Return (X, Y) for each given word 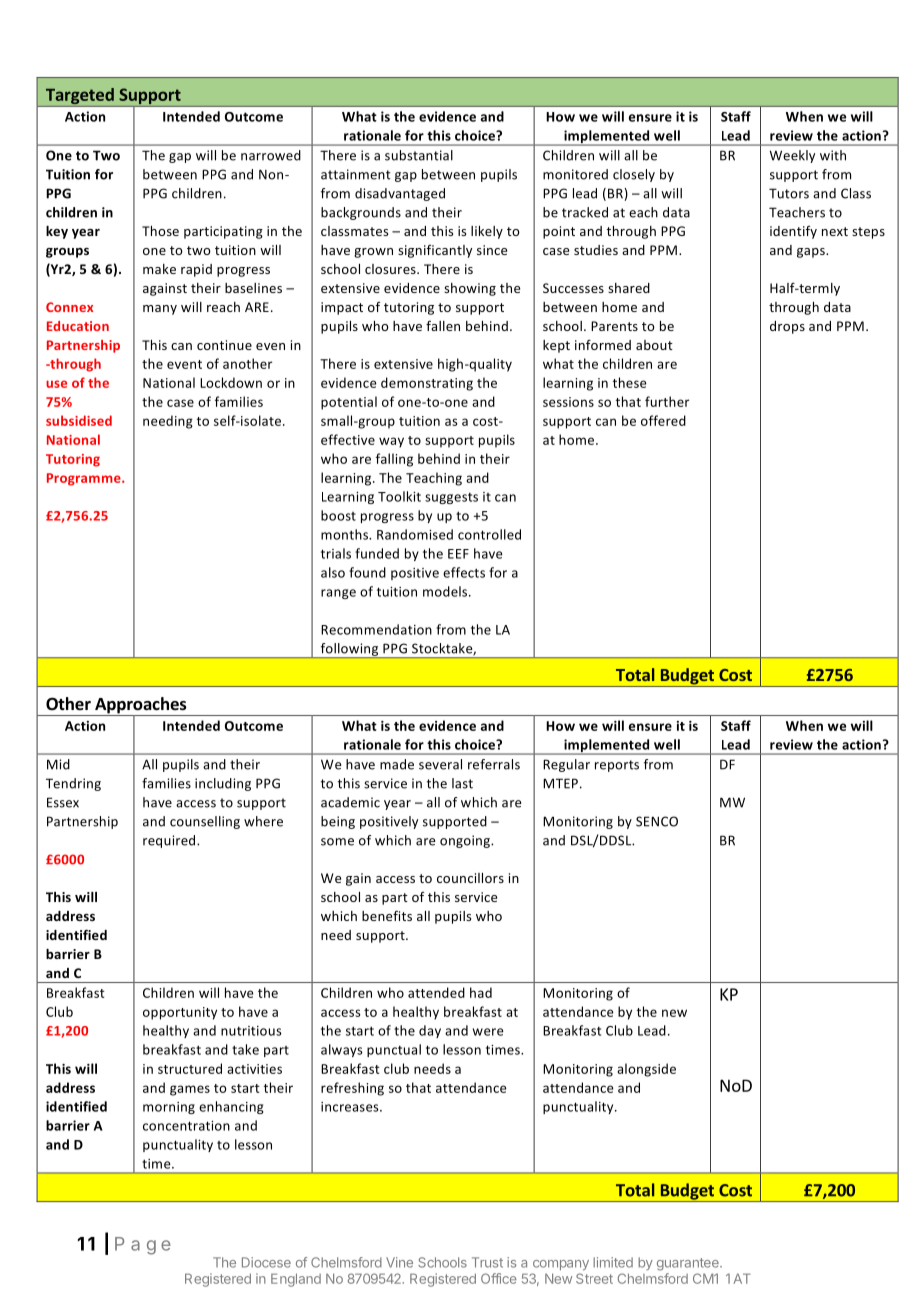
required (170, 841)
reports (617, 766)
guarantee (689, 1264)
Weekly (792, 156)
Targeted (79, 97)
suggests (451, 498)
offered (663, 420)
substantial (419, 155)
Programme (85, 479)
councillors (470, 878)
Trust (487, 1262)
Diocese (266, 1262)
